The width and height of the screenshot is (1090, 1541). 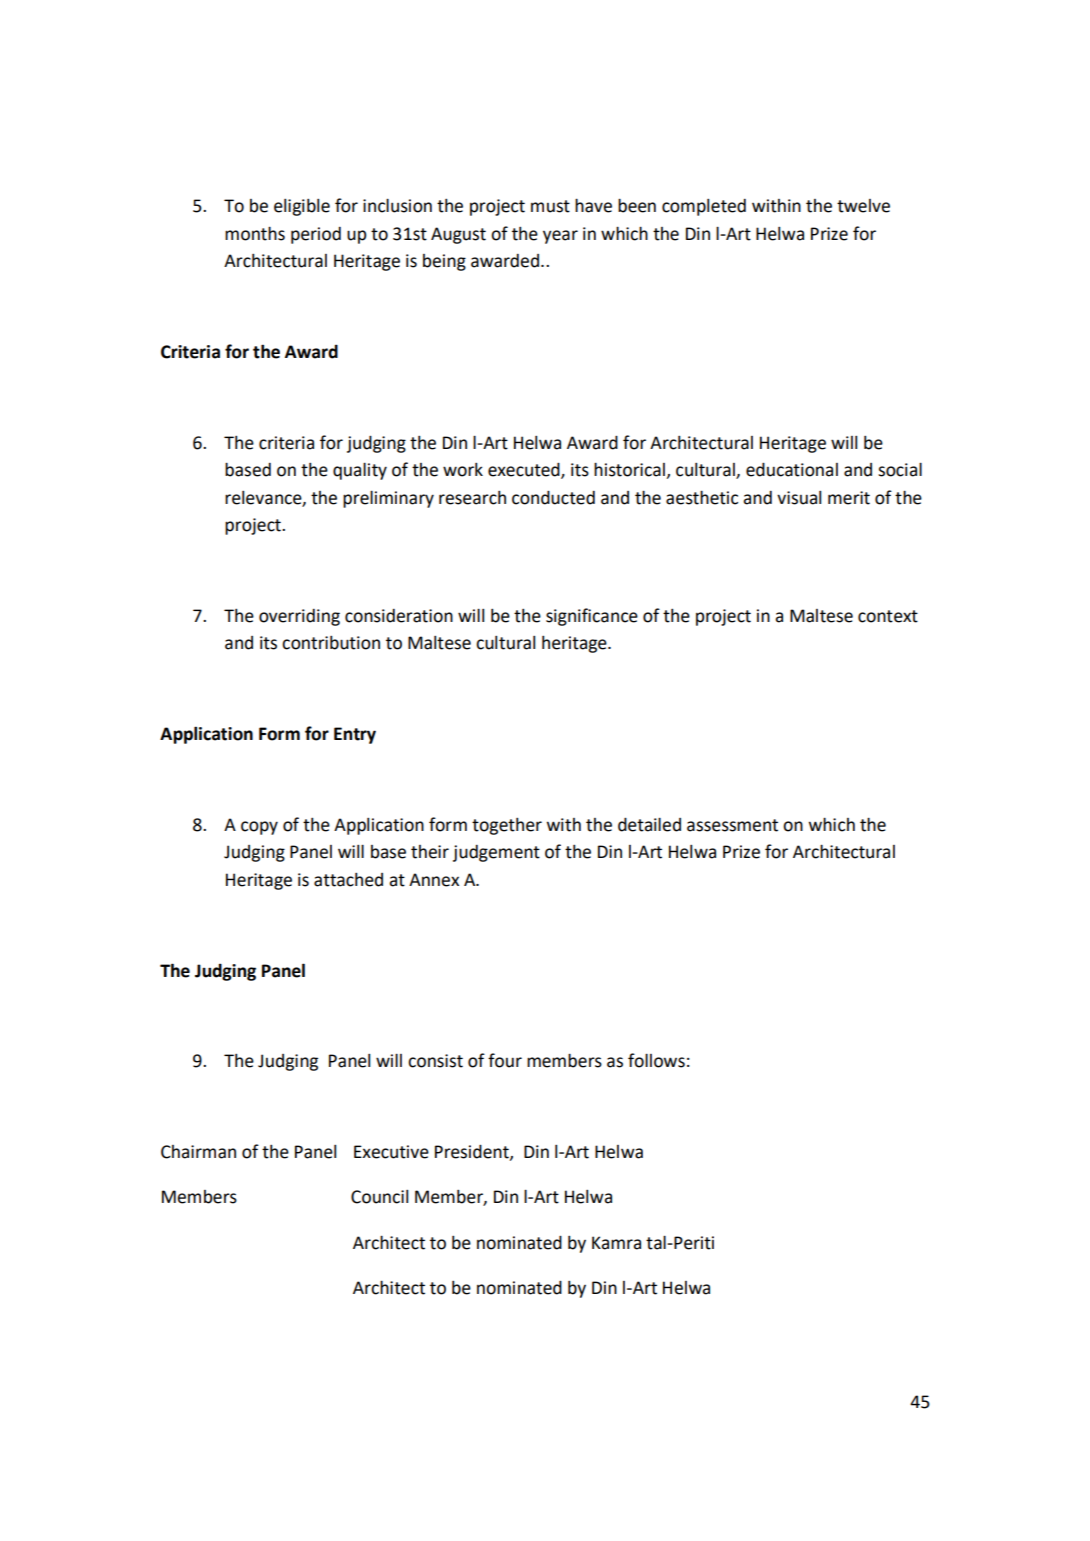 I want to click on year, so click(x=560, y=237).
